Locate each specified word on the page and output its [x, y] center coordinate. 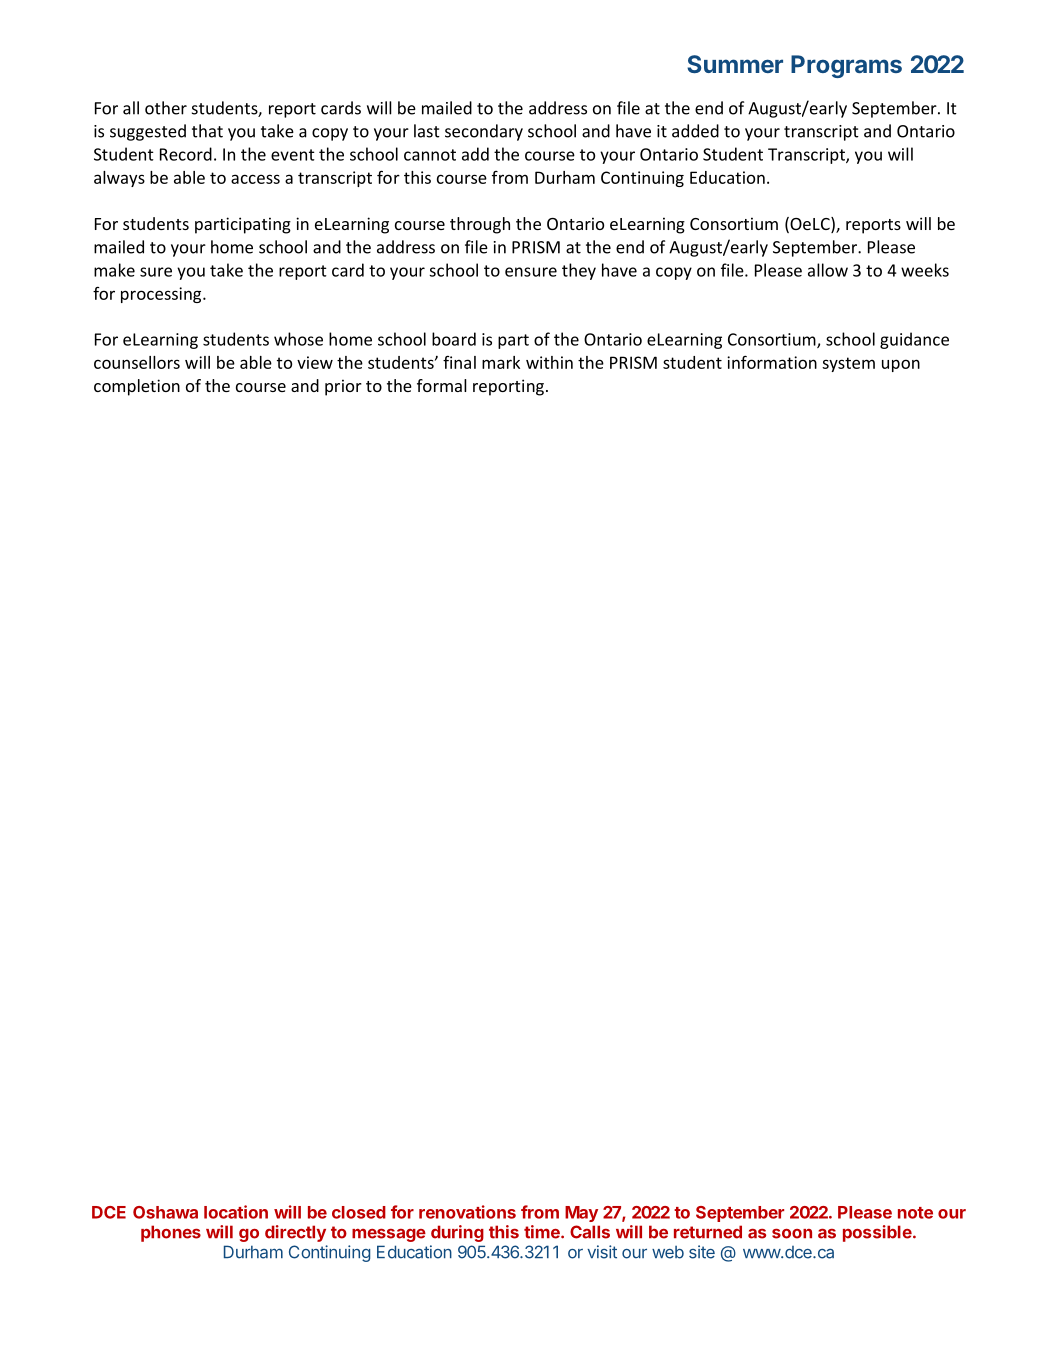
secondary [484, 132]
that [207, 131]
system [848, 364]
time [543, 1232]
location [236, 1212]
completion [137, 387]
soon [792, 1234]
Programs [846, 66]
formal [442, 385]
